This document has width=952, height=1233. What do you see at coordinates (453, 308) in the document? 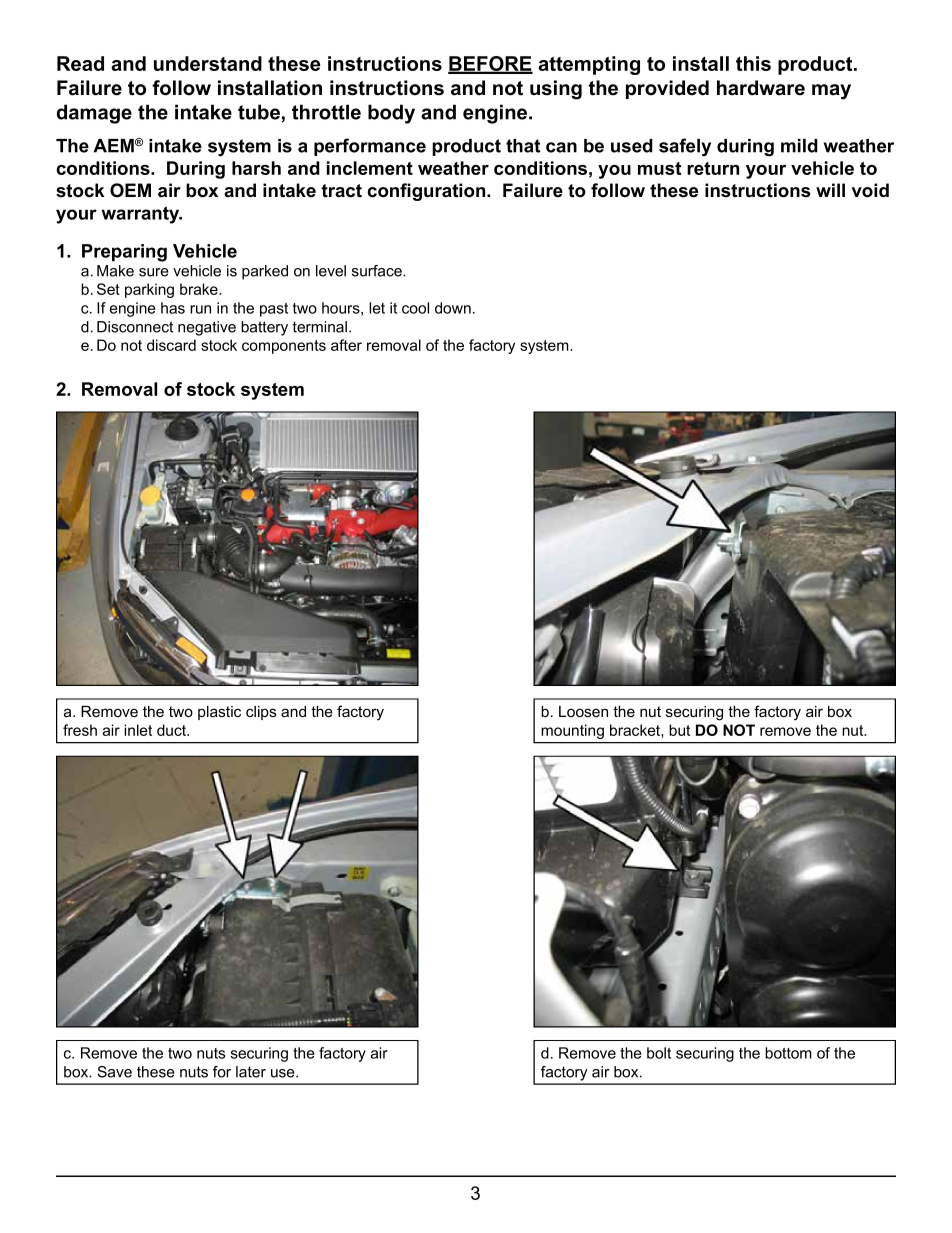
I see `down` at bounding box center [453, 308].
